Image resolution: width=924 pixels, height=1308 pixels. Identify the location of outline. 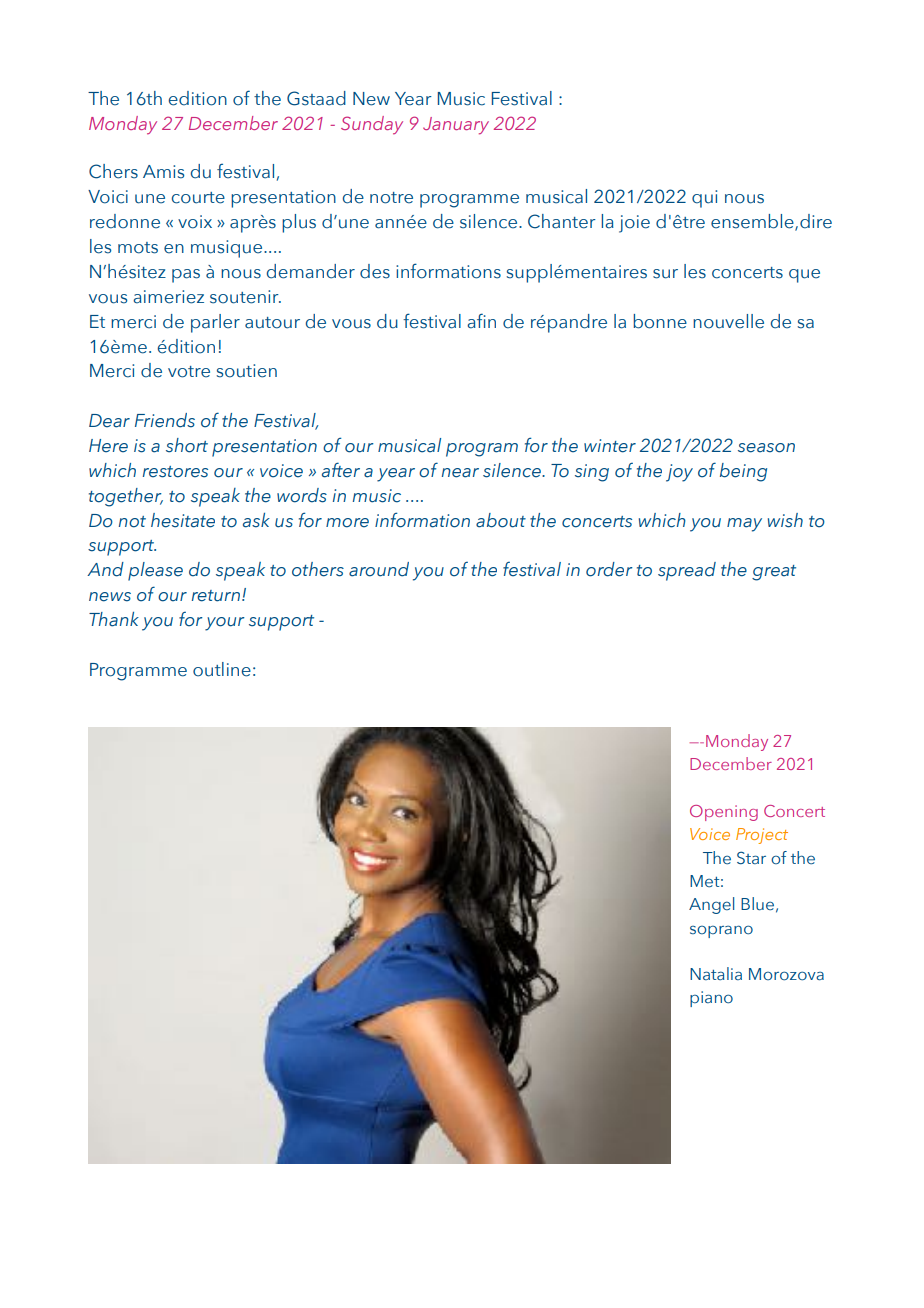
(222, 669).
